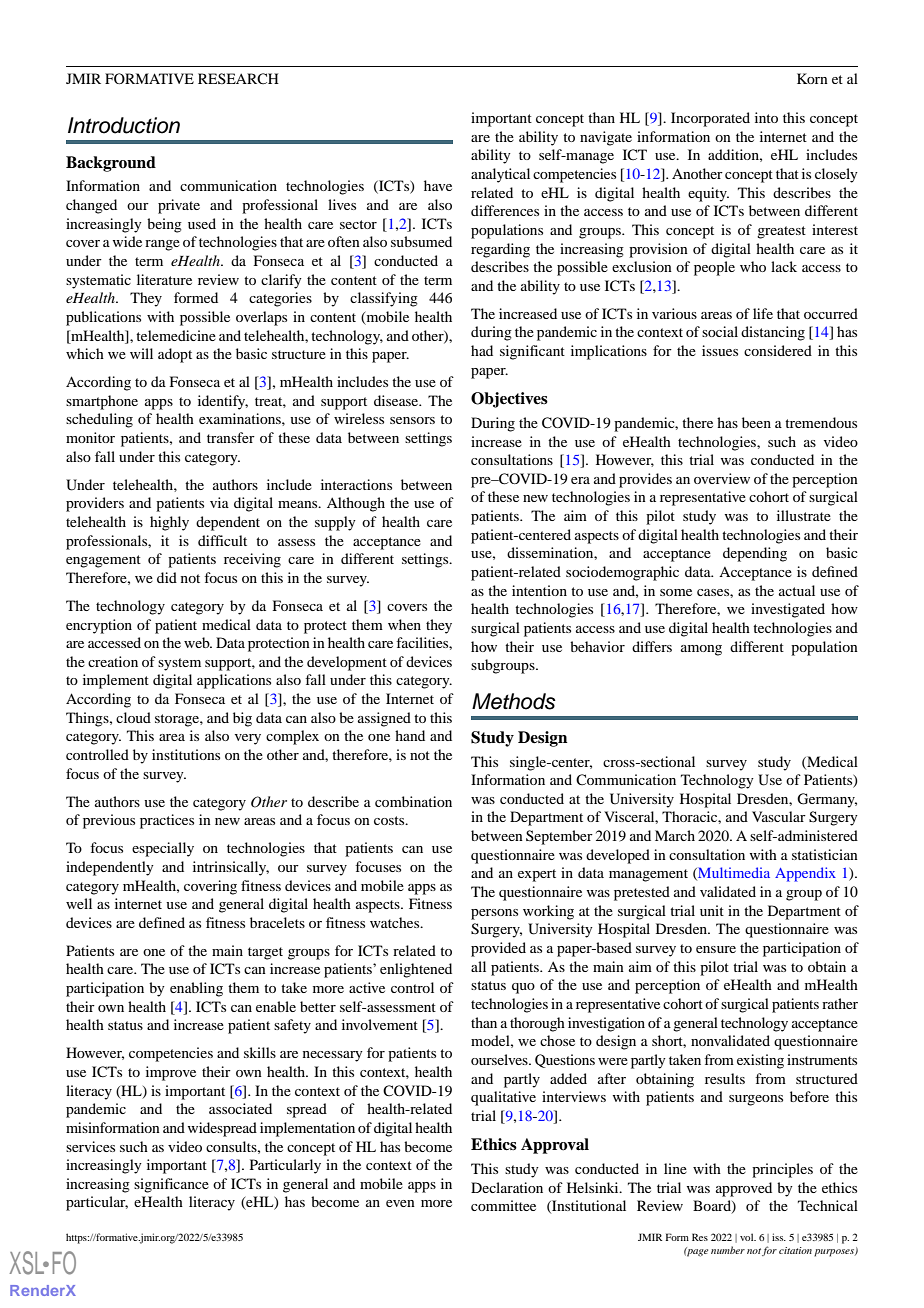  What do you see at coordinates (186, 754) in the document?
I see `institutions` at bounding box center [186, 754].
